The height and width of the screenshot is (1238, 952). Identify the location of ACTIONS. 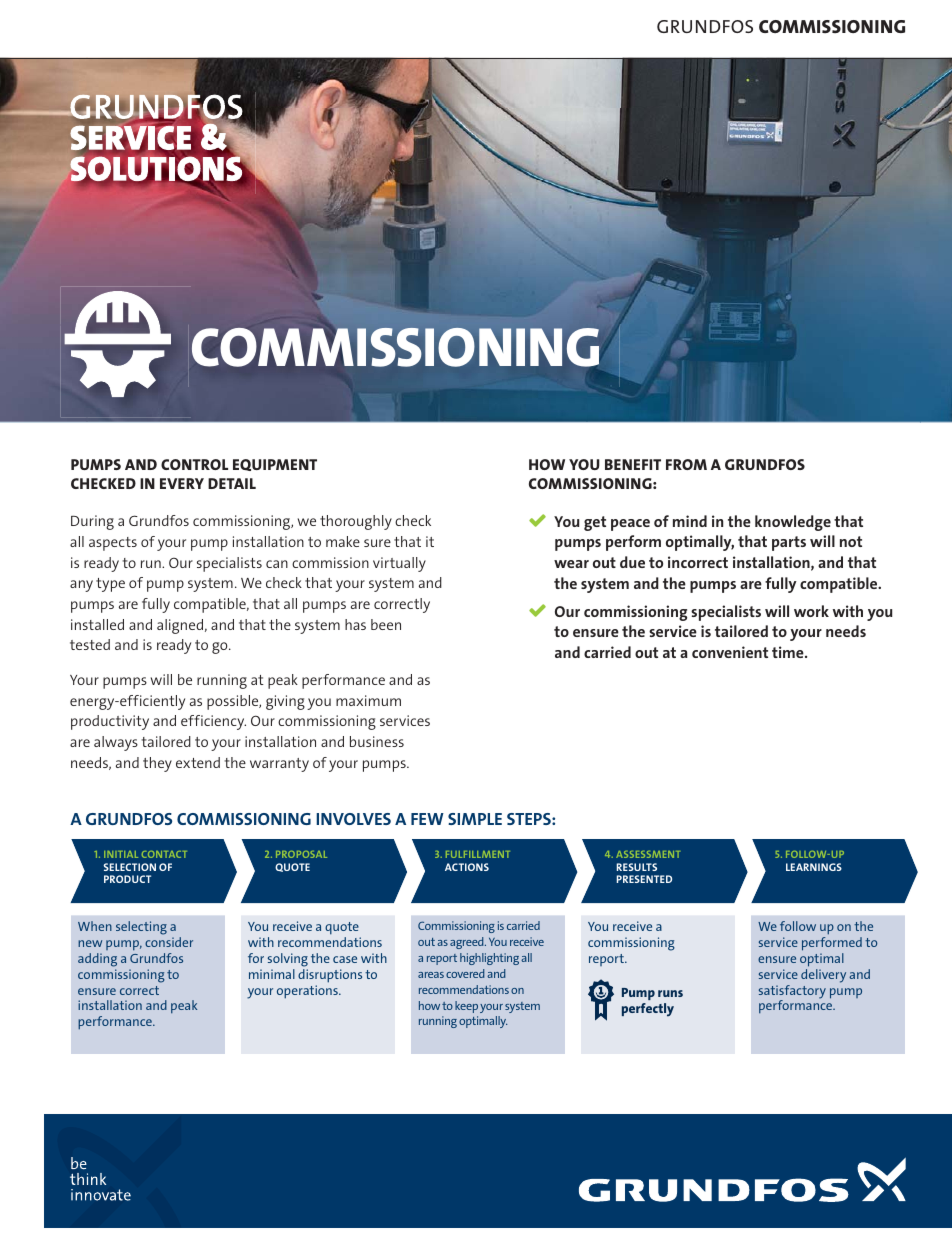
(467, 867).
